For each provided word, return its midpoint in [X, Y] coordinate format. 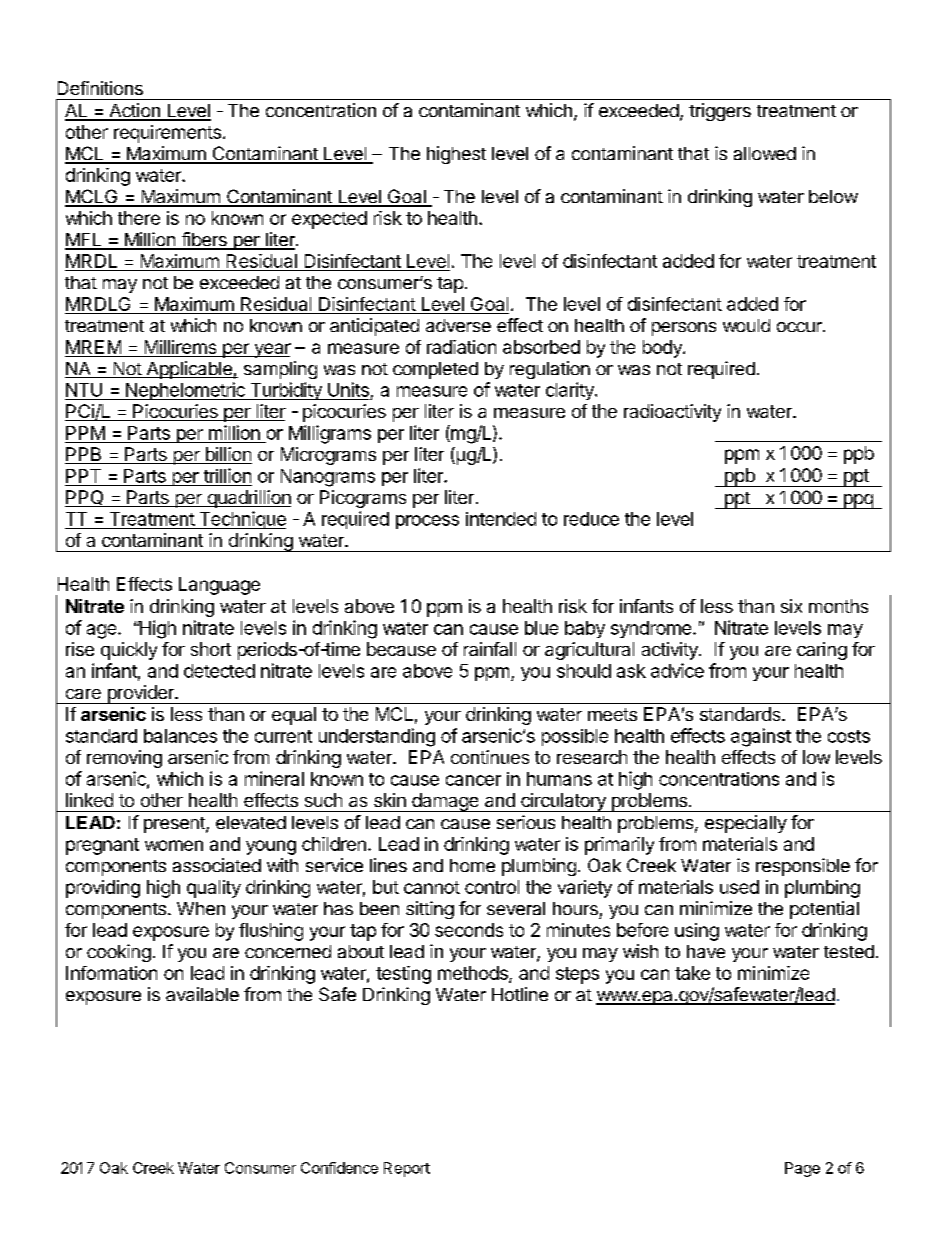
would [746, 325]
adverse [458, 325]
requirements [167, 134]
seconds [469, 930]
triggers [720, 112]
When [201, 908]
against [761, 737]
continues [490, 757]
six [791, 606]
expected [329, 220]
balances [180, 736]
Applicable [189, 370]
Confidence [339, 1168]
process [427, 522]
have [706, 951]
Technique [241, 520]
